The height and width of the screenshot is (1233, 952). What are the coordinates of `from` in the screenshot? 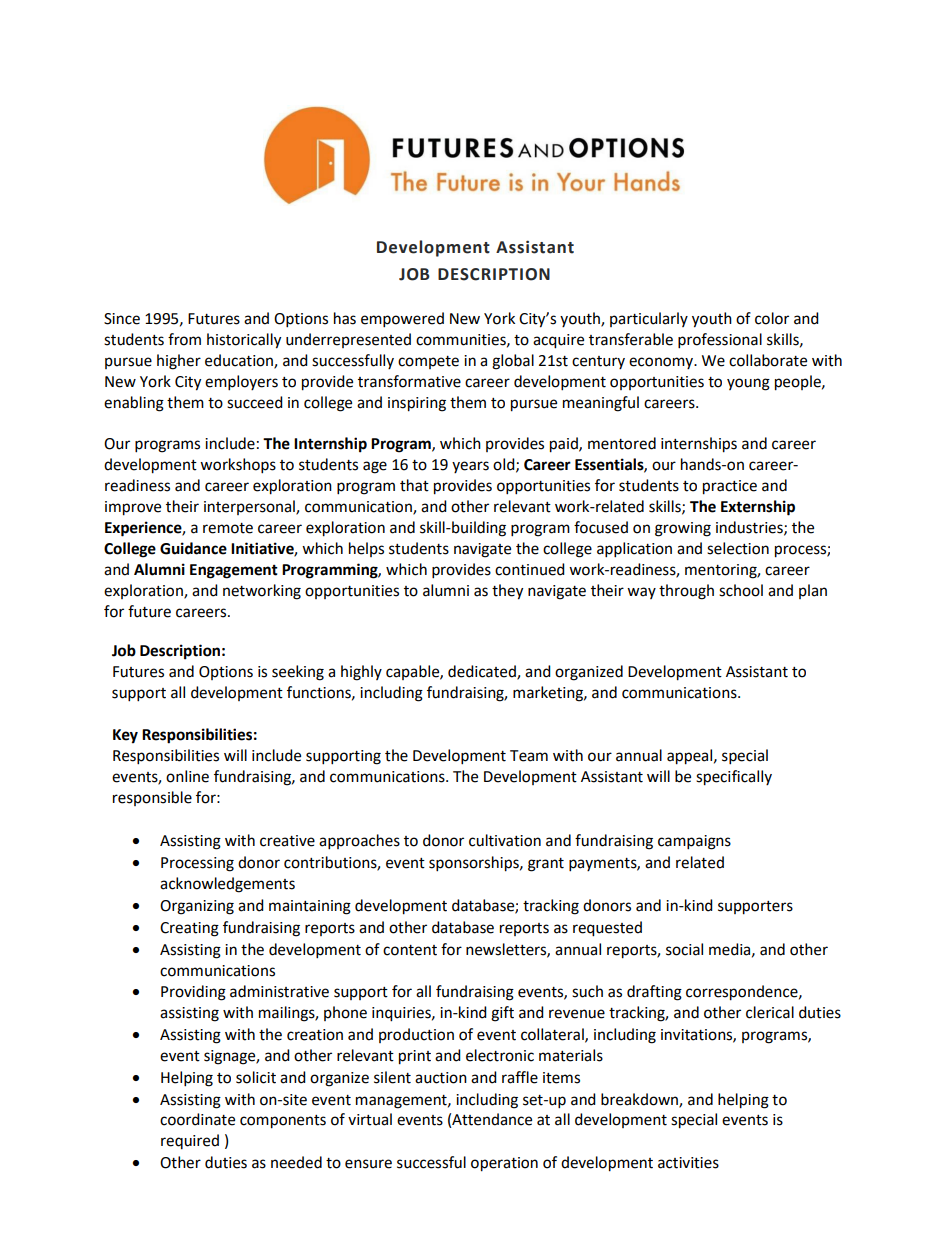 It's located at (184, 339).
